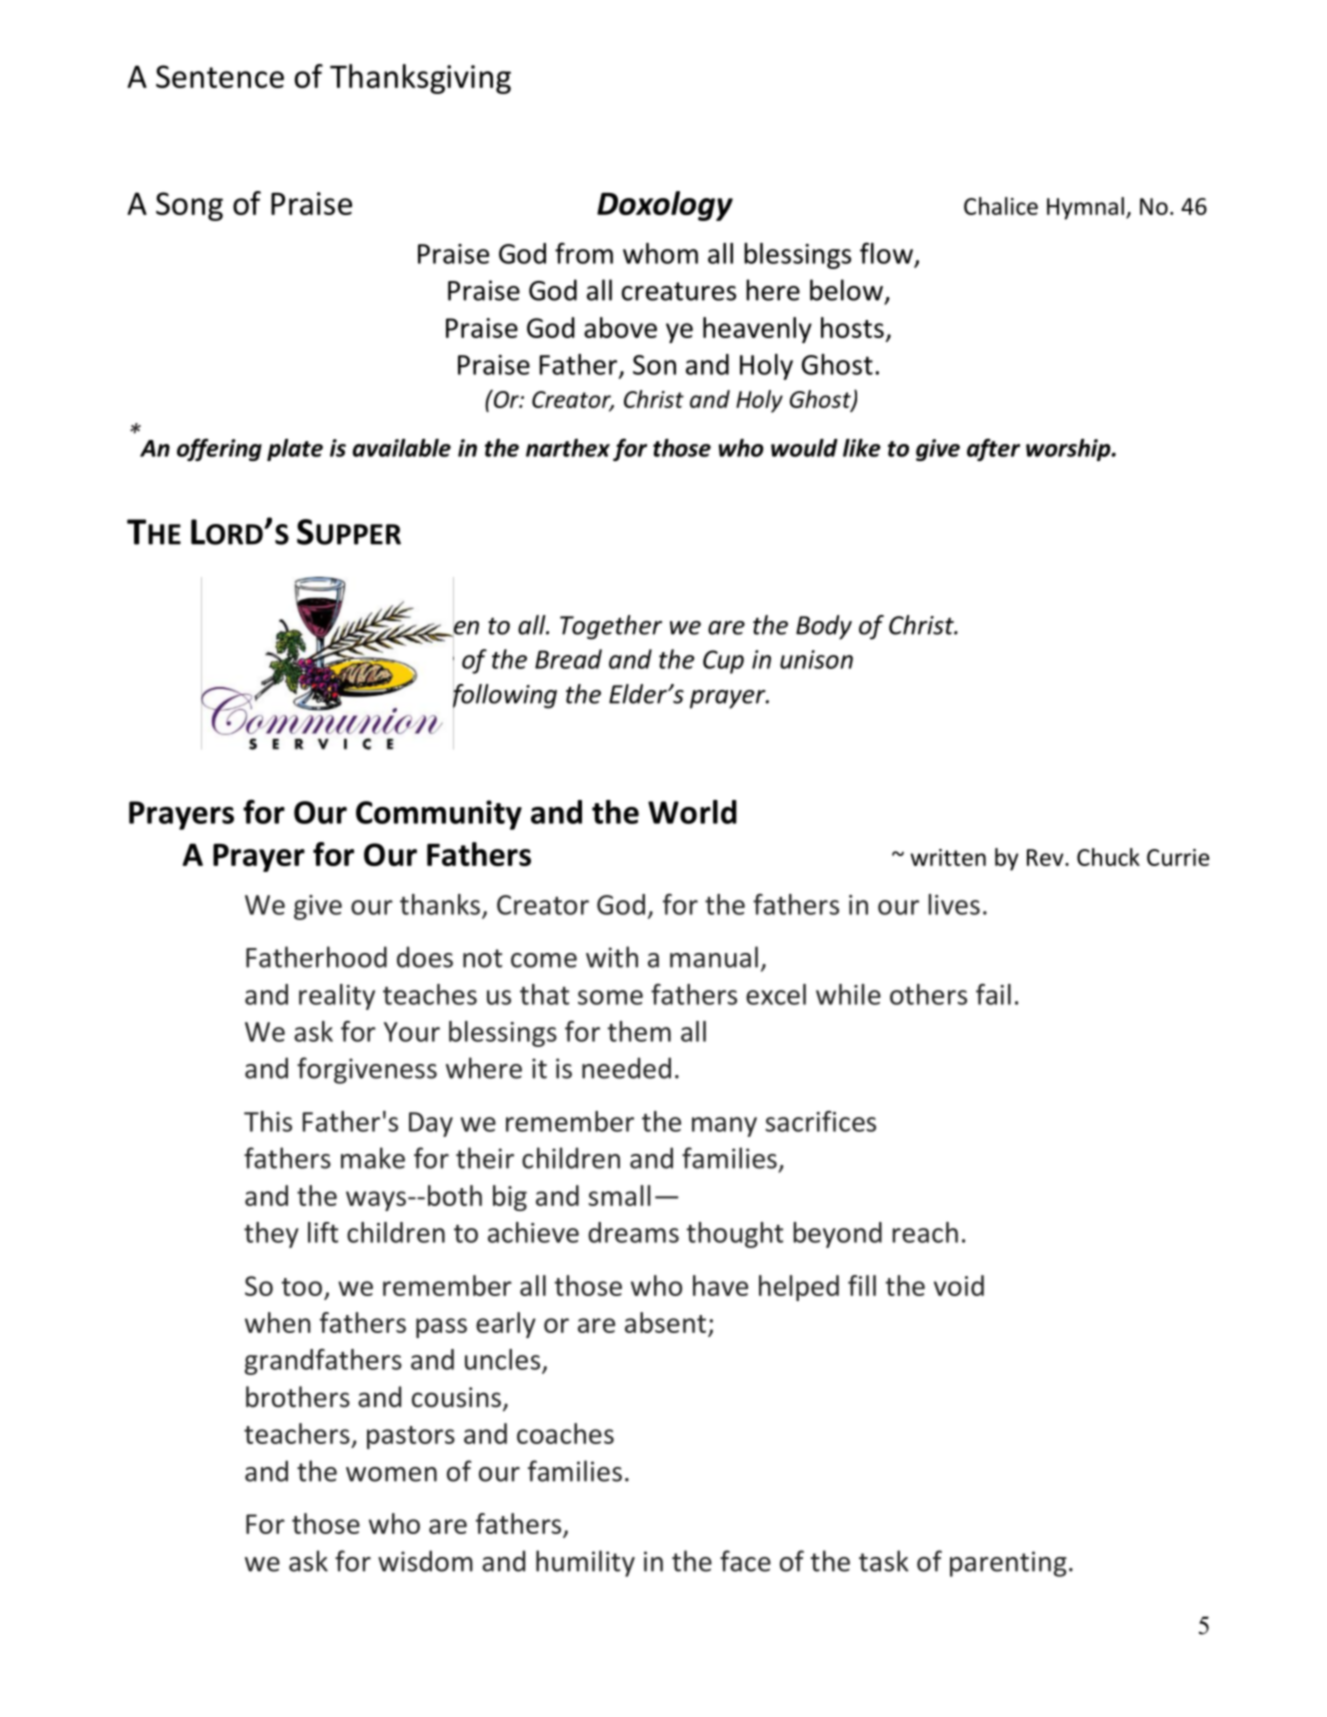  What do you see at coordinates (1085, 208) in the page?
I see `Hymnal` at bounding box center [1085, 208].
